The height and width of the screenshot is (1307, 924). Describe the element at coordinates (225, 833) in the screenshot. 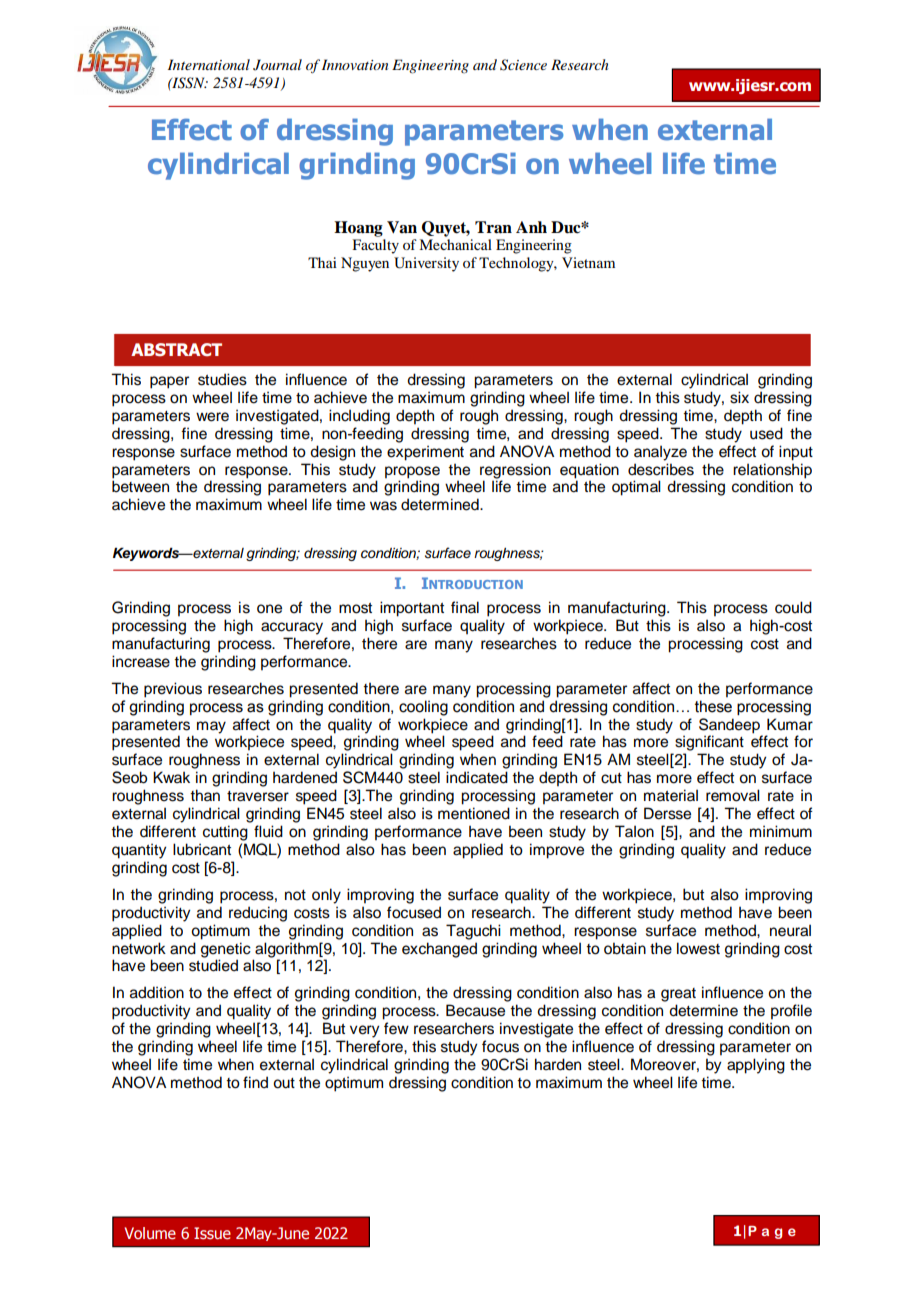

I see `cutting` at that location.
